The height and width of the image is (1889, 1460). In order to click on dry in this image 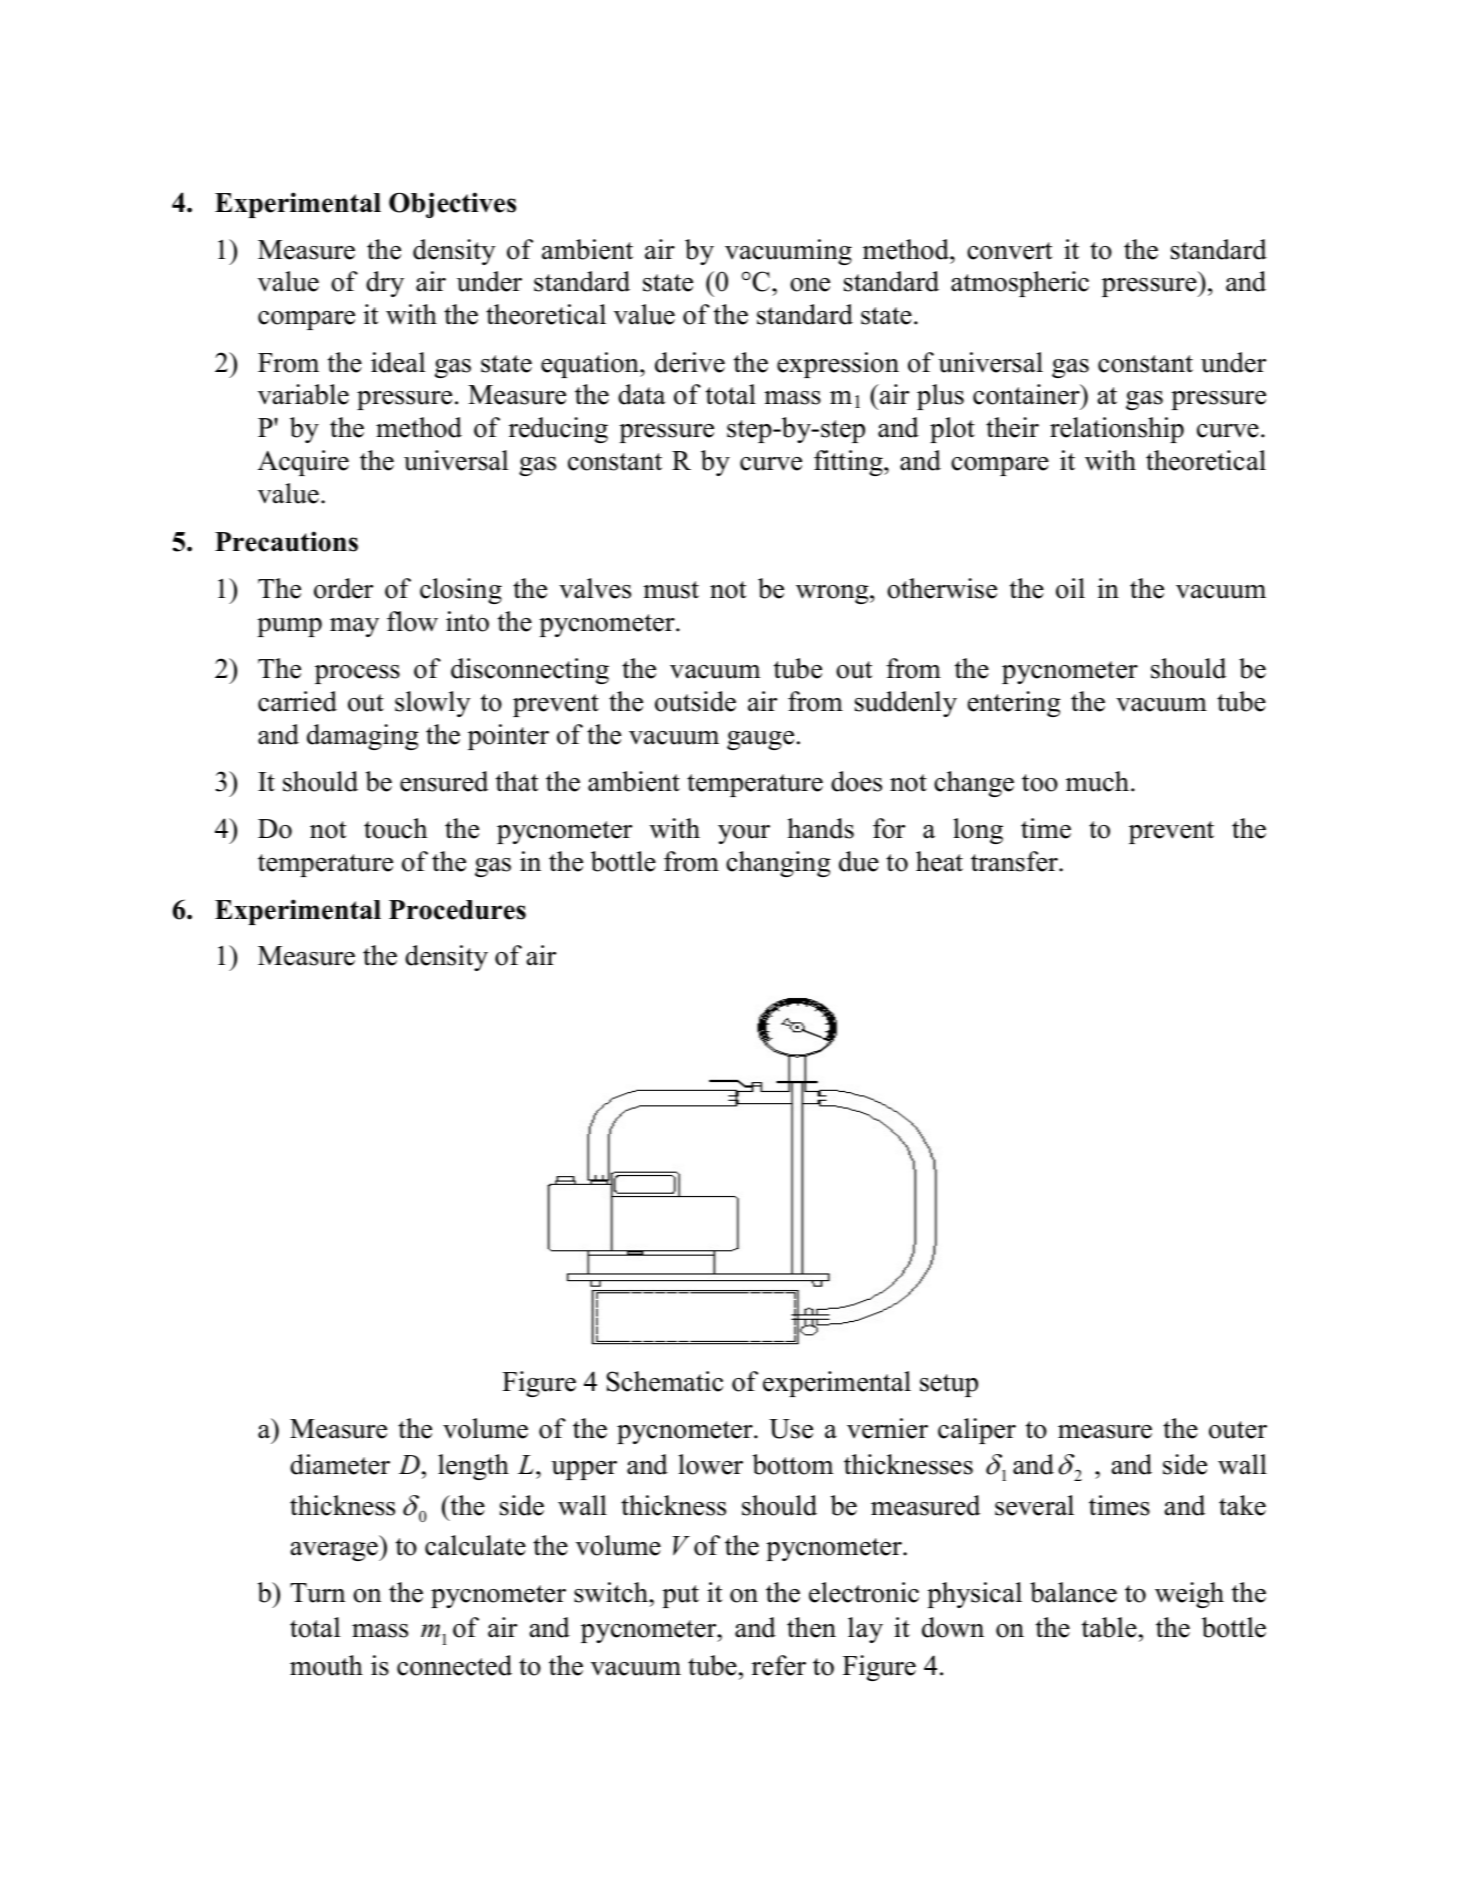, I will do `click(385, 284)`.
